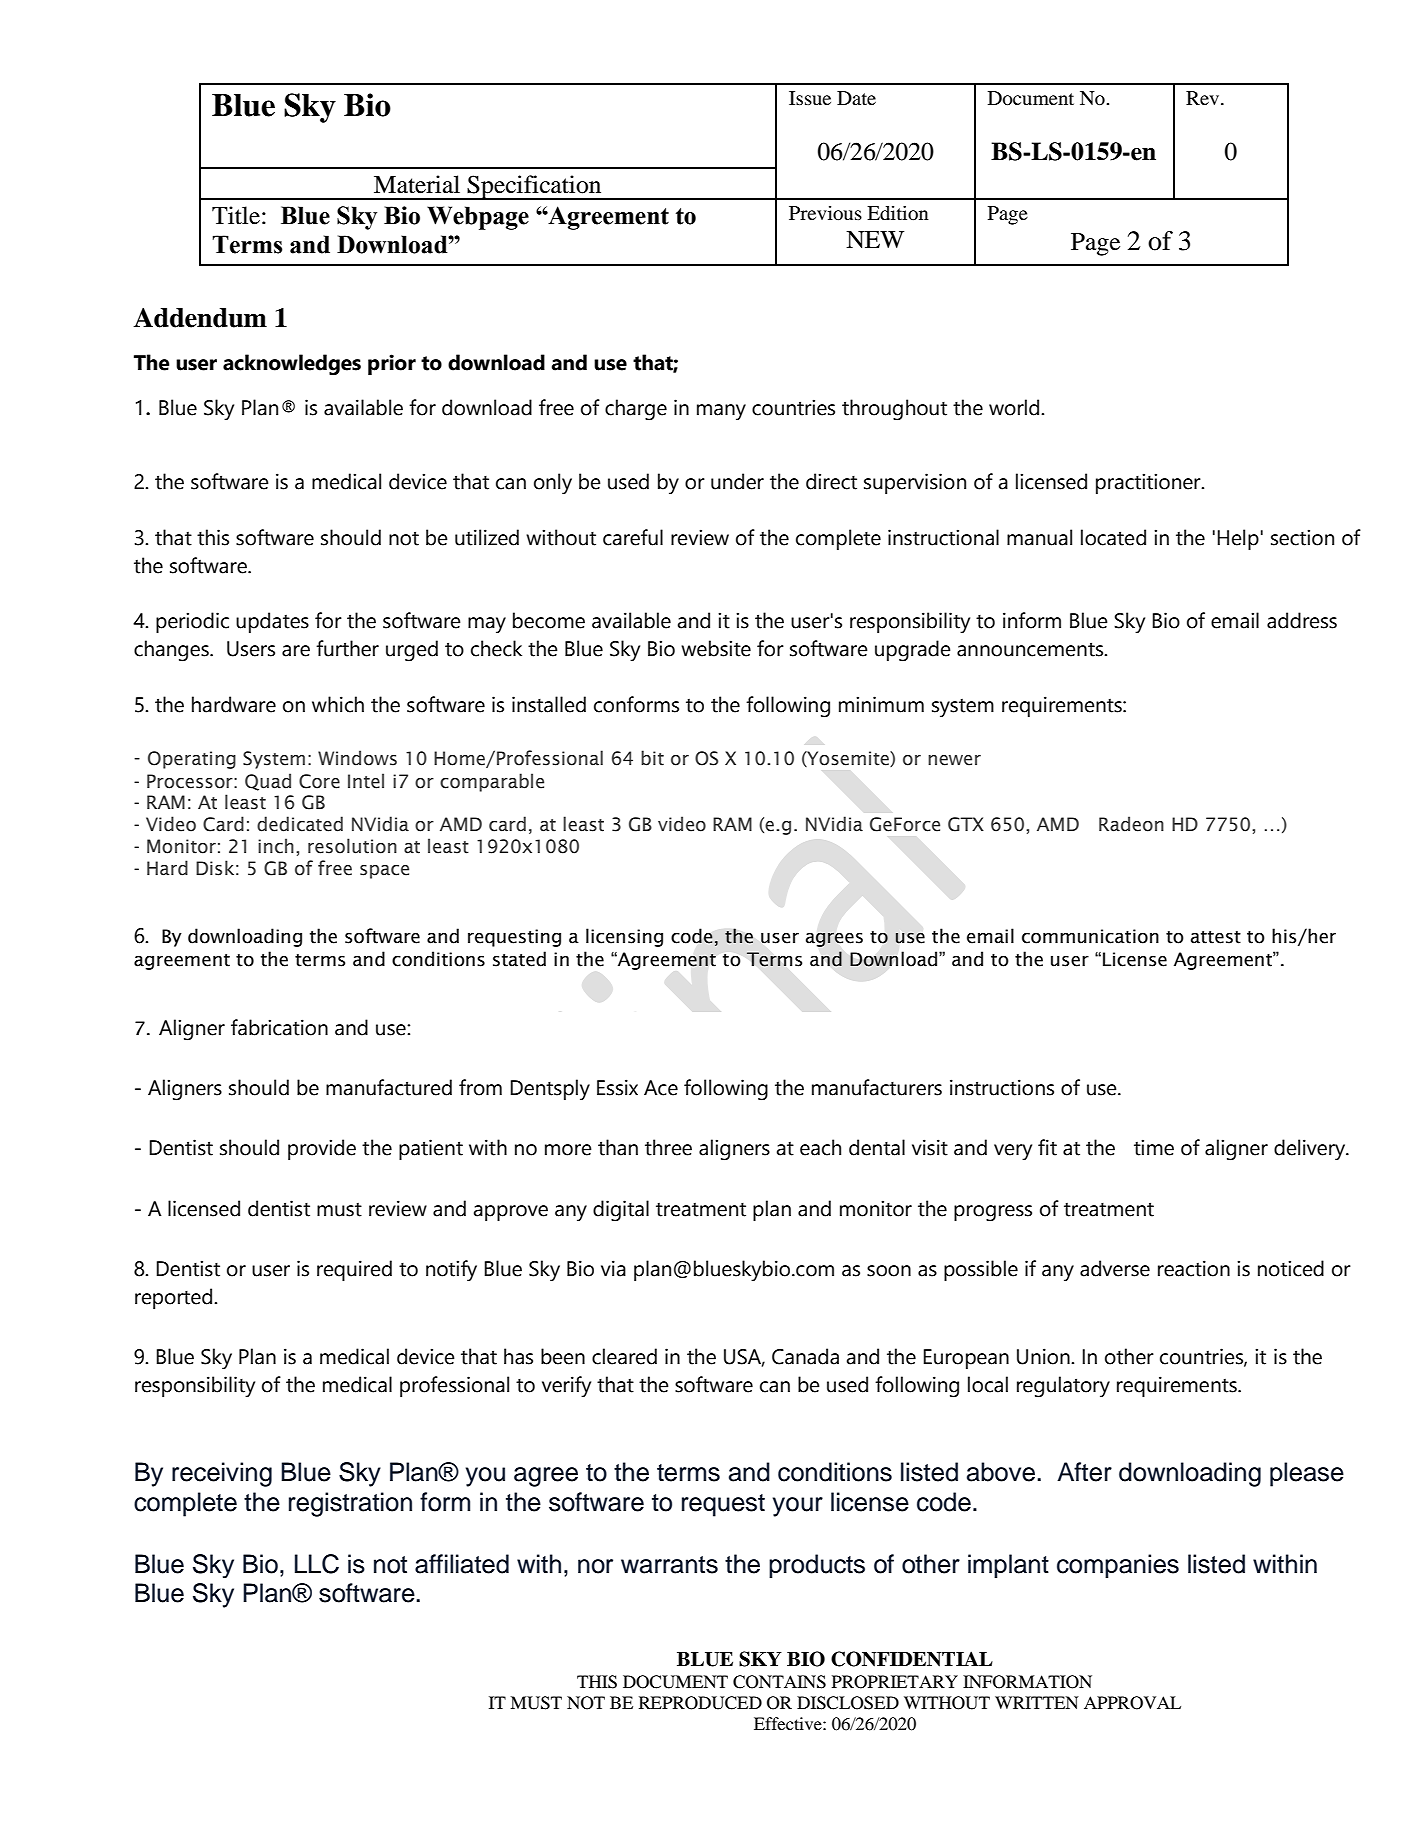  I want to click on Material, so click(417, 184).
